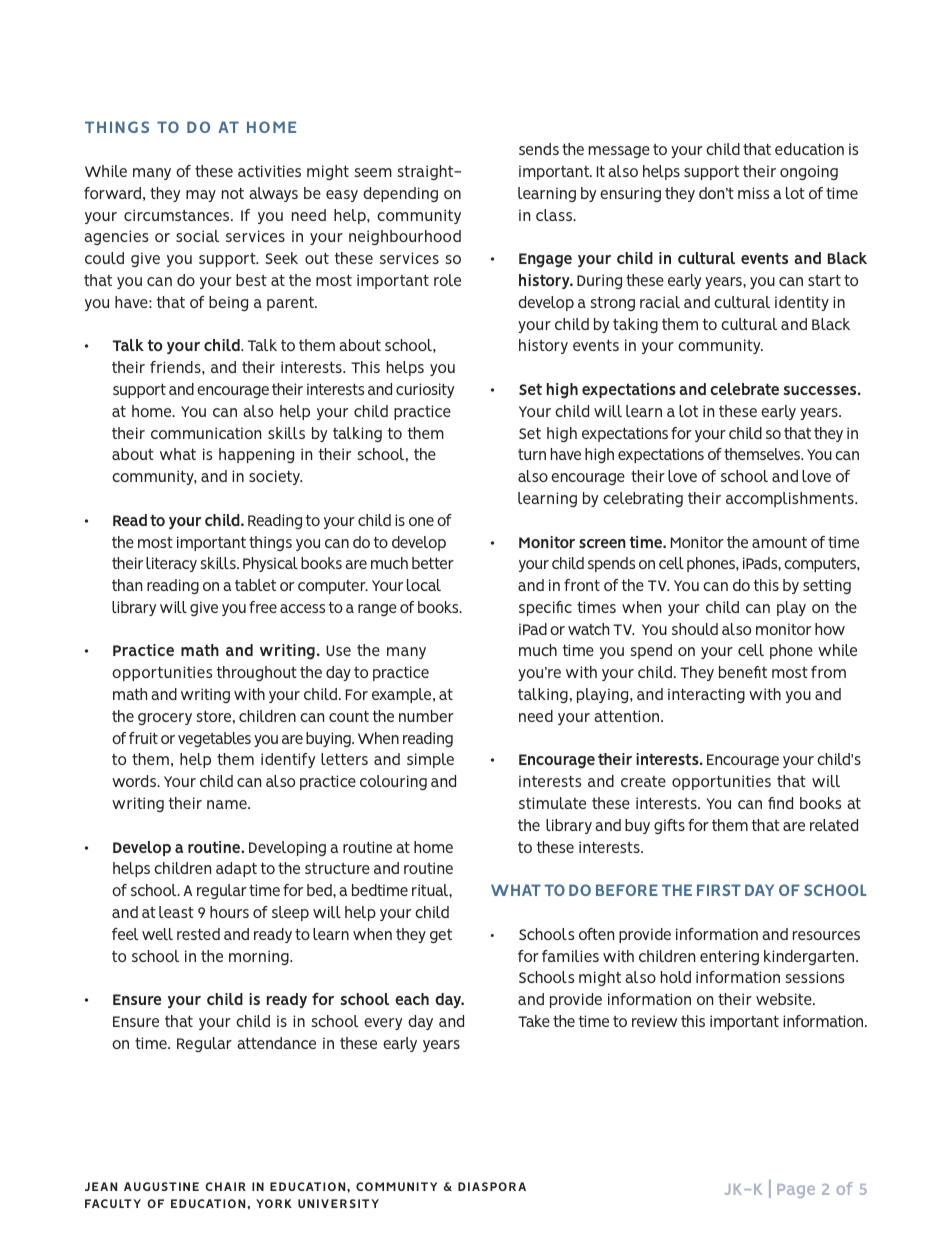 This screenshot has width=952, height=1233. Describe the element at coordinates (161, 1186) in the screenshot. I see `AUGUSTINE` at that location.
